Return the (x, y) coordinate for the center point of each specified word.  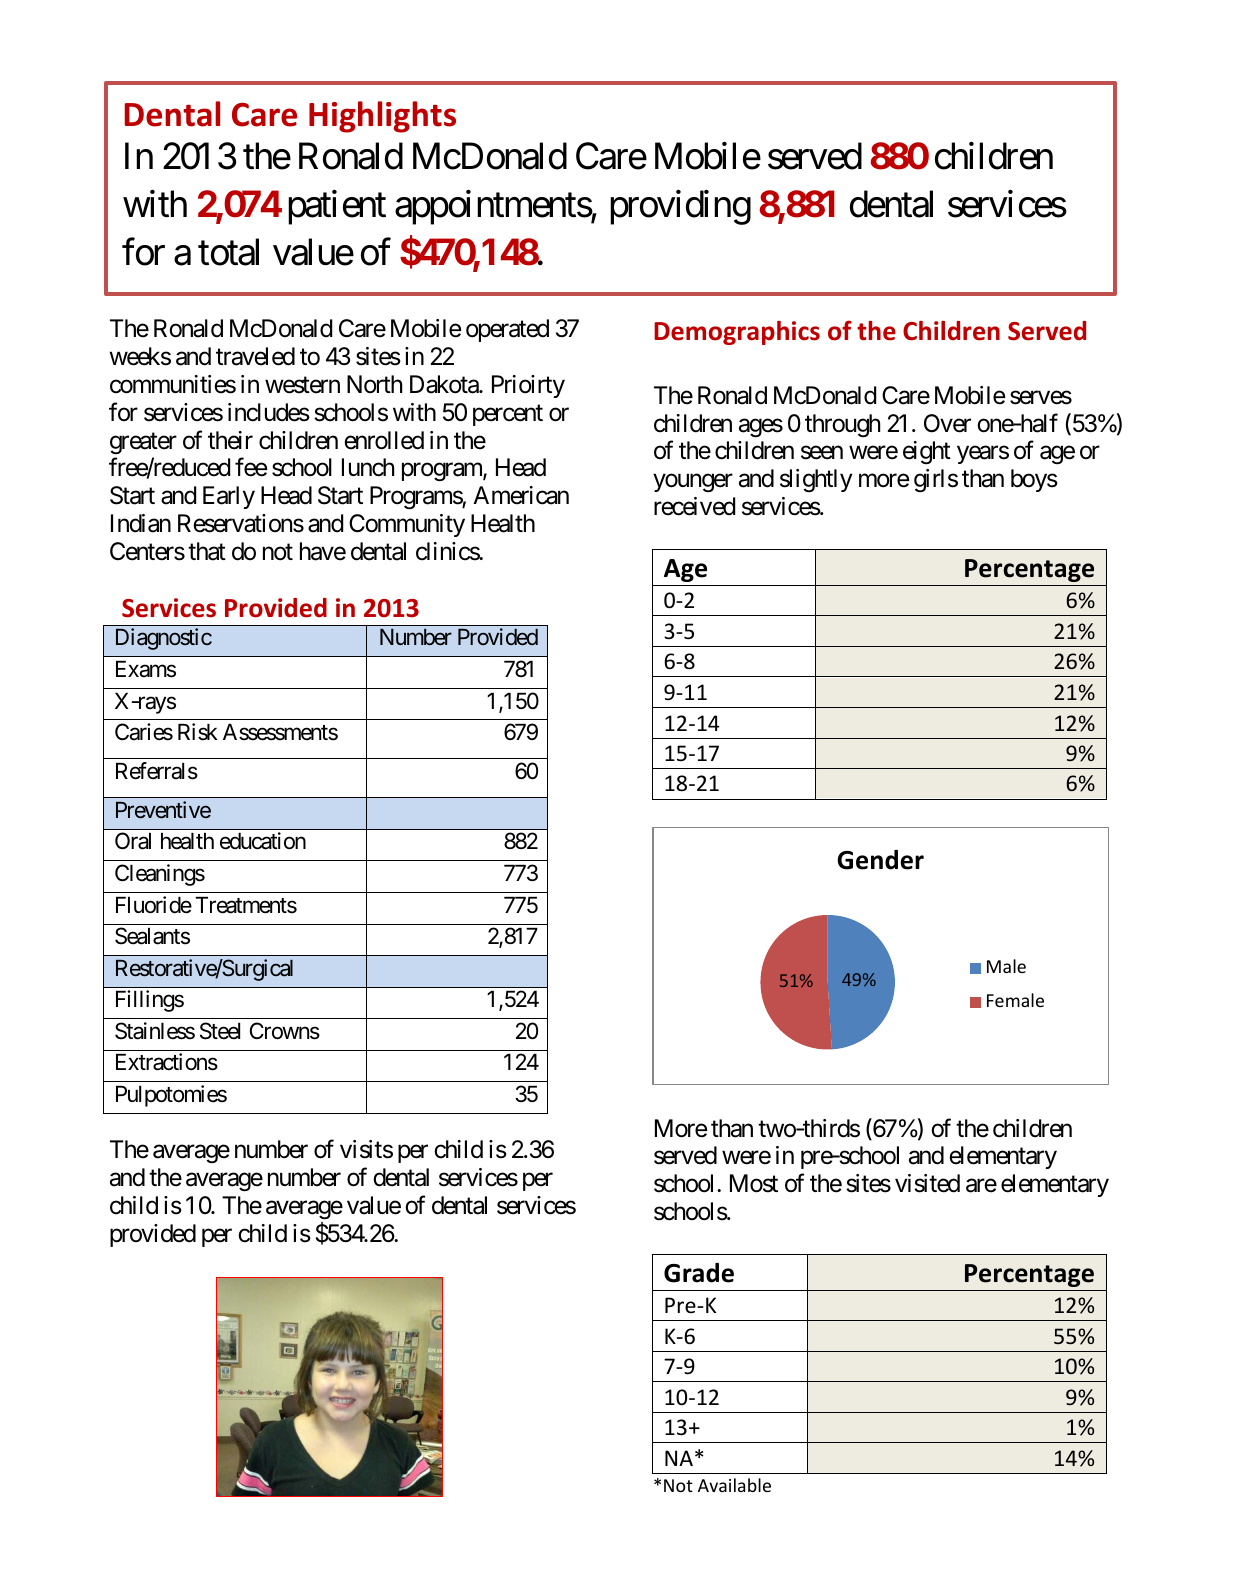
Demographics (737, 333)
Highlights (382, 117)
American (521, 495)
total (228, 252)
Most (754, 1183)
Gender (880, 860)
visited (927, 1183)
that (207, 551)
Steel (220, 1031)
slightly (816, 480)
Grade (699, 1273)
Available (734, 1485)
